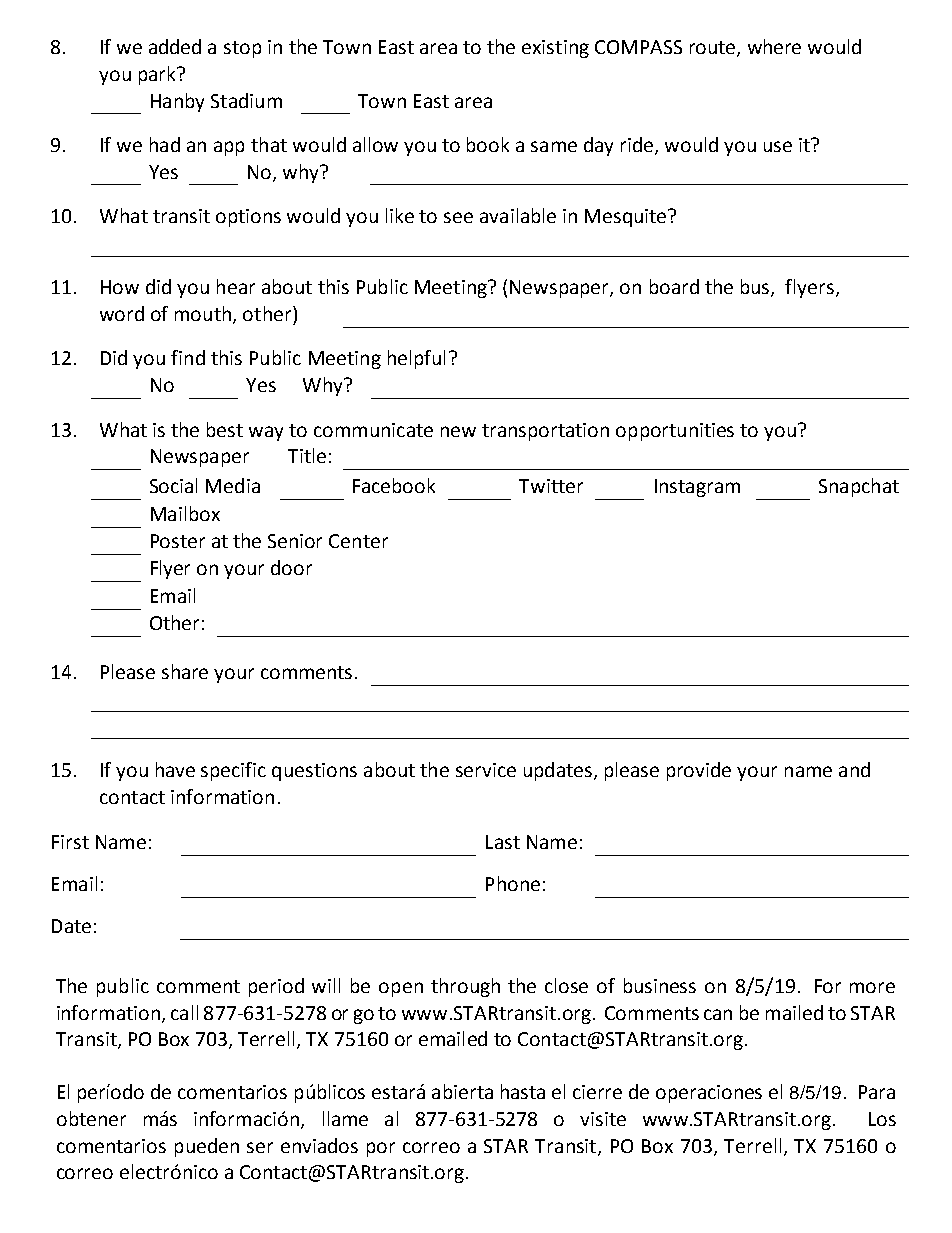  What do you see at coordinates (175, 769) in the image?
I see `have` at bounding box center [175, 769].
